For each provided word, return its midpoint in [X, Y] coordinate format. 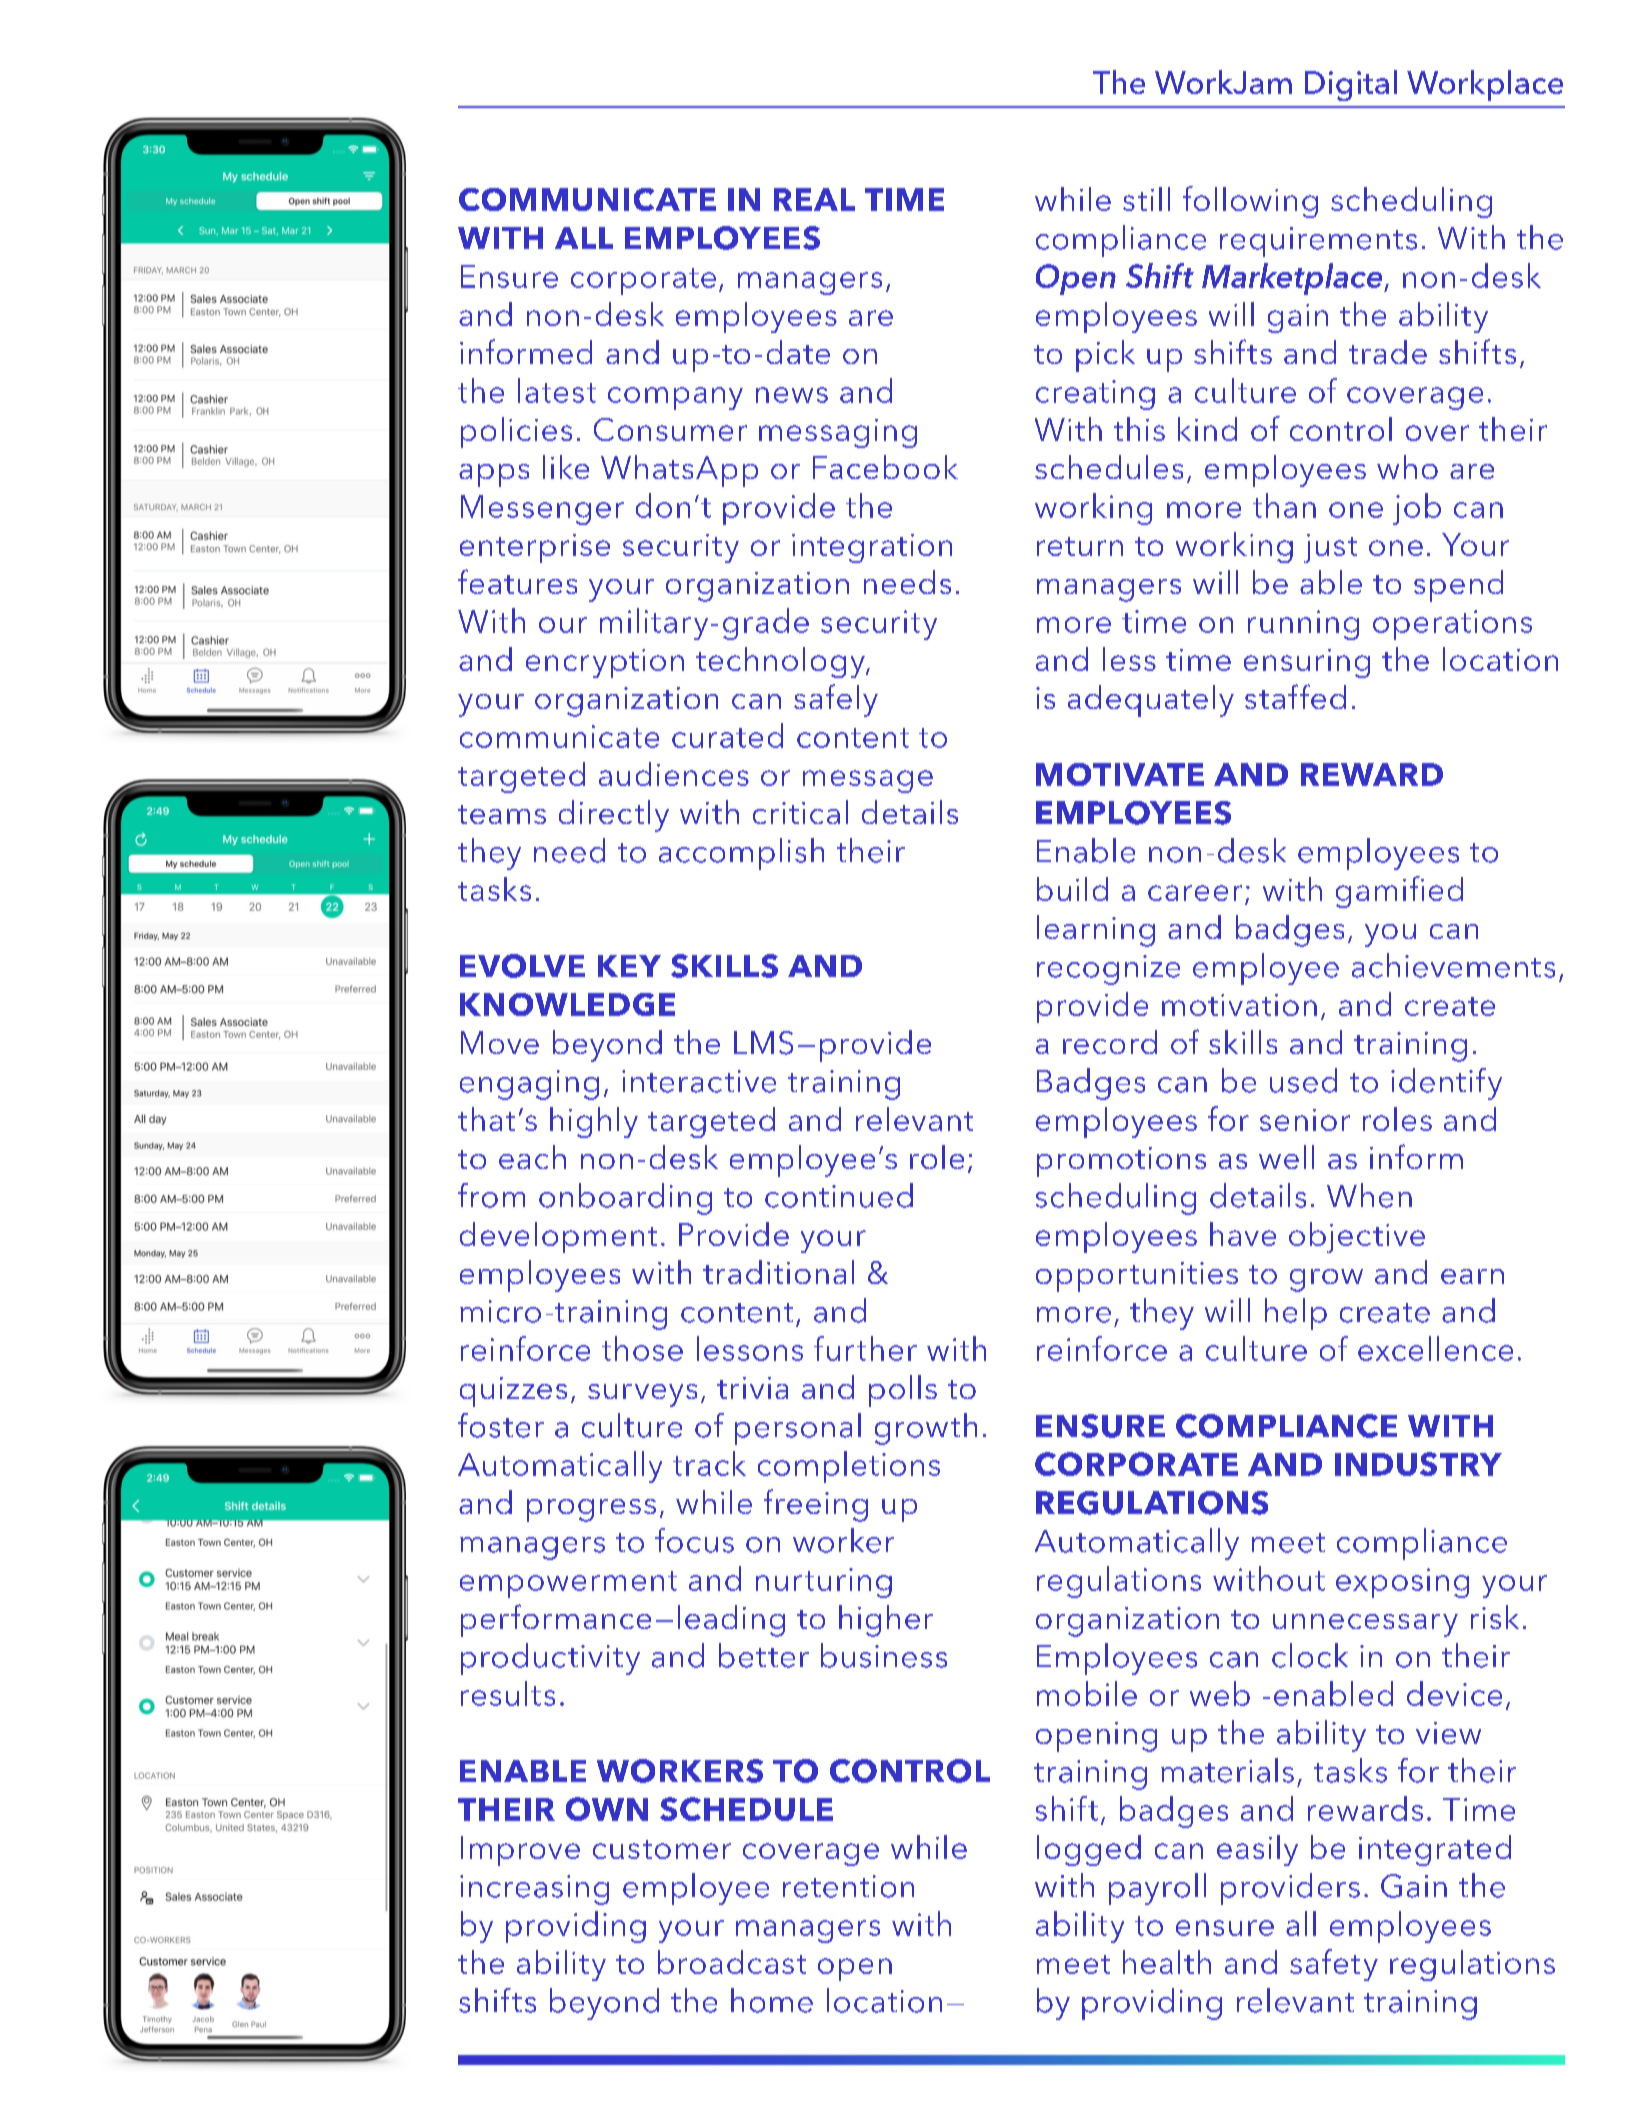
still [1146, 199]
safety [1334, 1965]
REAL [814, 199]
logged [1089, 1850]
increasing [534, 1890]
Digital [1351, 85]
